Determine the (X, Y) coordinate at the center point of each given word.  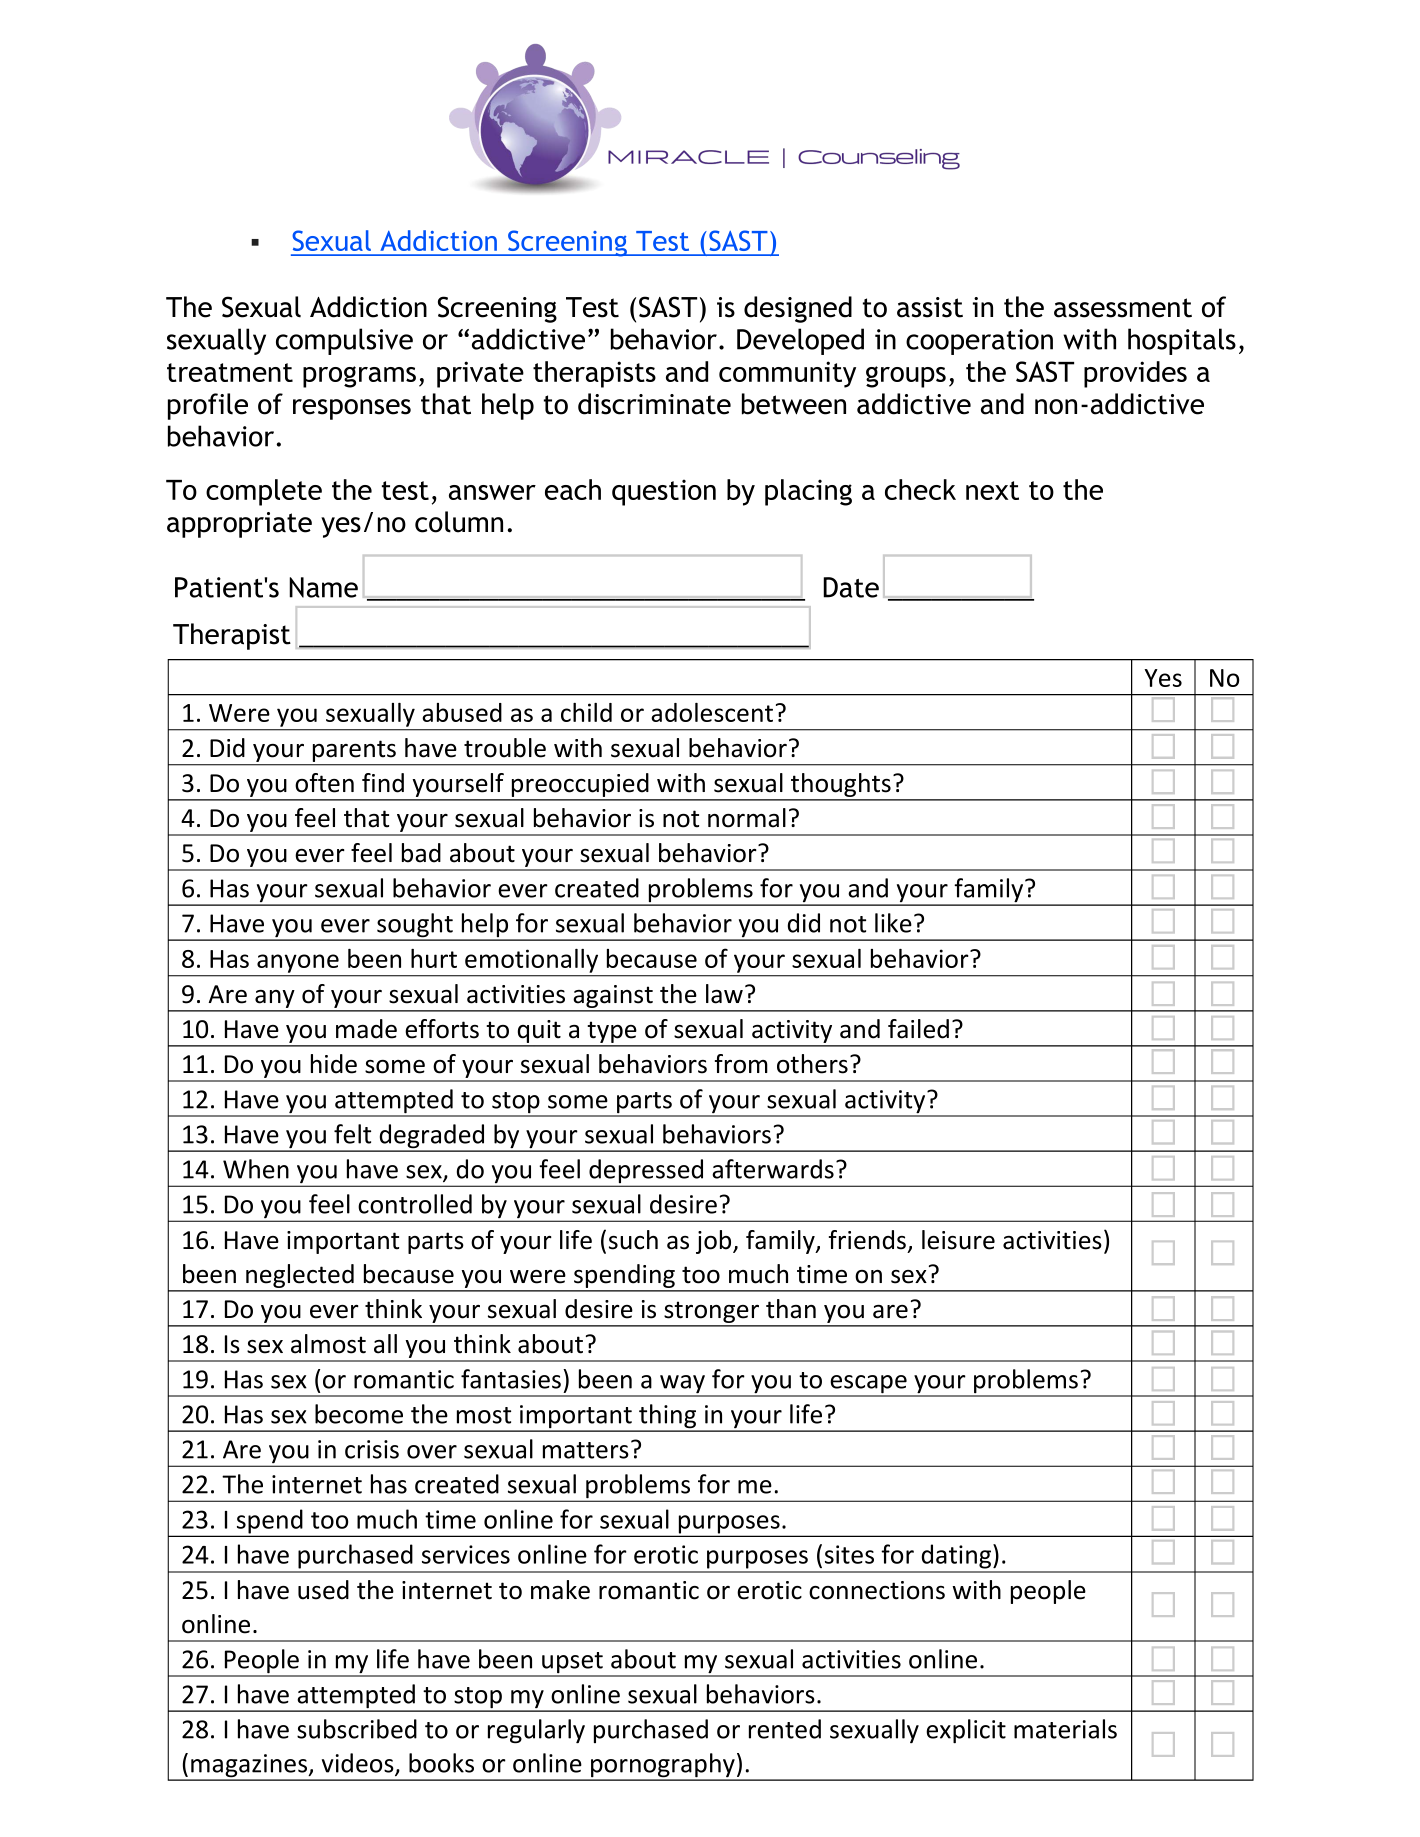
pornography (663, 1766)
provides (1135, 374)
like (893, 923)
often (324, 783)
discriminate (654, 404)
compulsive (344, 341)
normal (747, 818)
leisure (958, 1240)
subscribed (357, 1729)
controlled (415, 1204)
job (715, 1242)
